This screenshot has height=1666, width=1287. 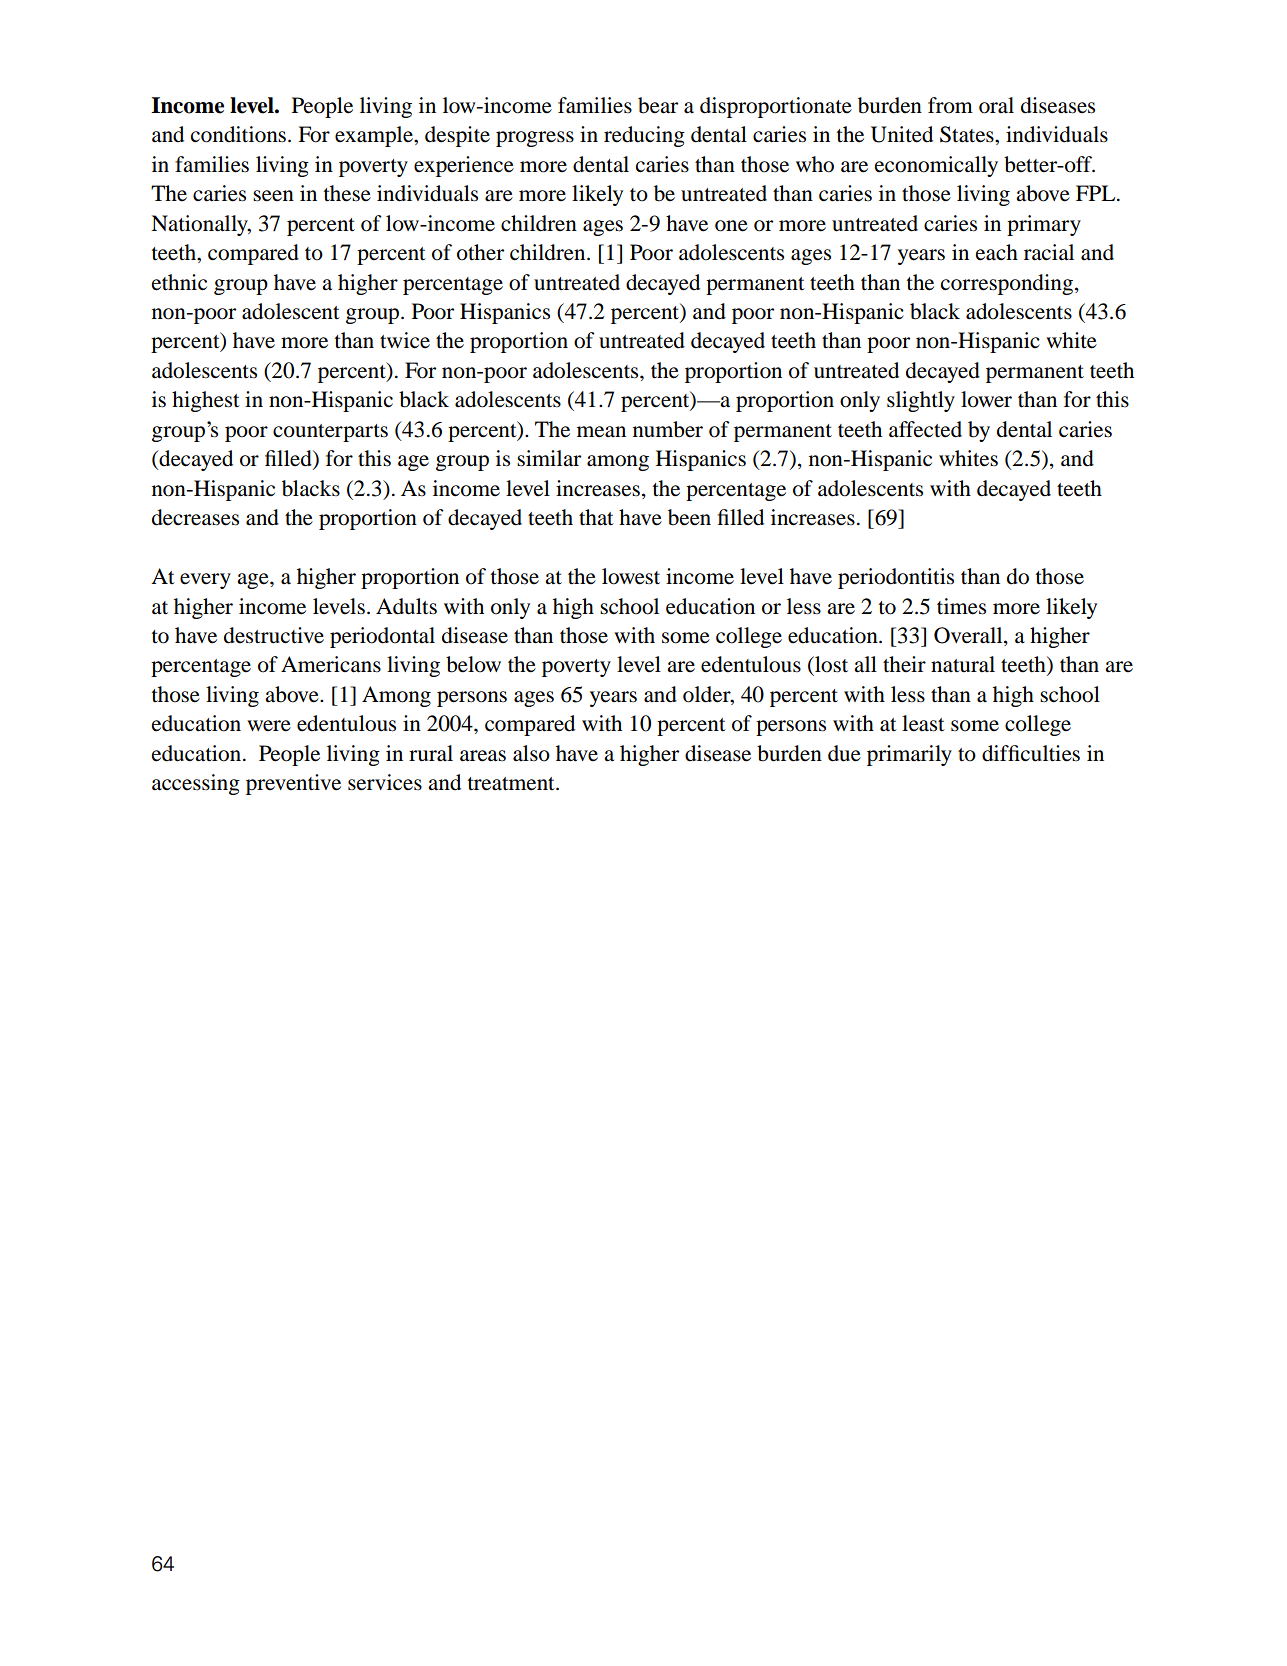 What do you see at coordinates (293, 784) in the screenshot?
I see `preventive` at bounding box center [293, 784].
